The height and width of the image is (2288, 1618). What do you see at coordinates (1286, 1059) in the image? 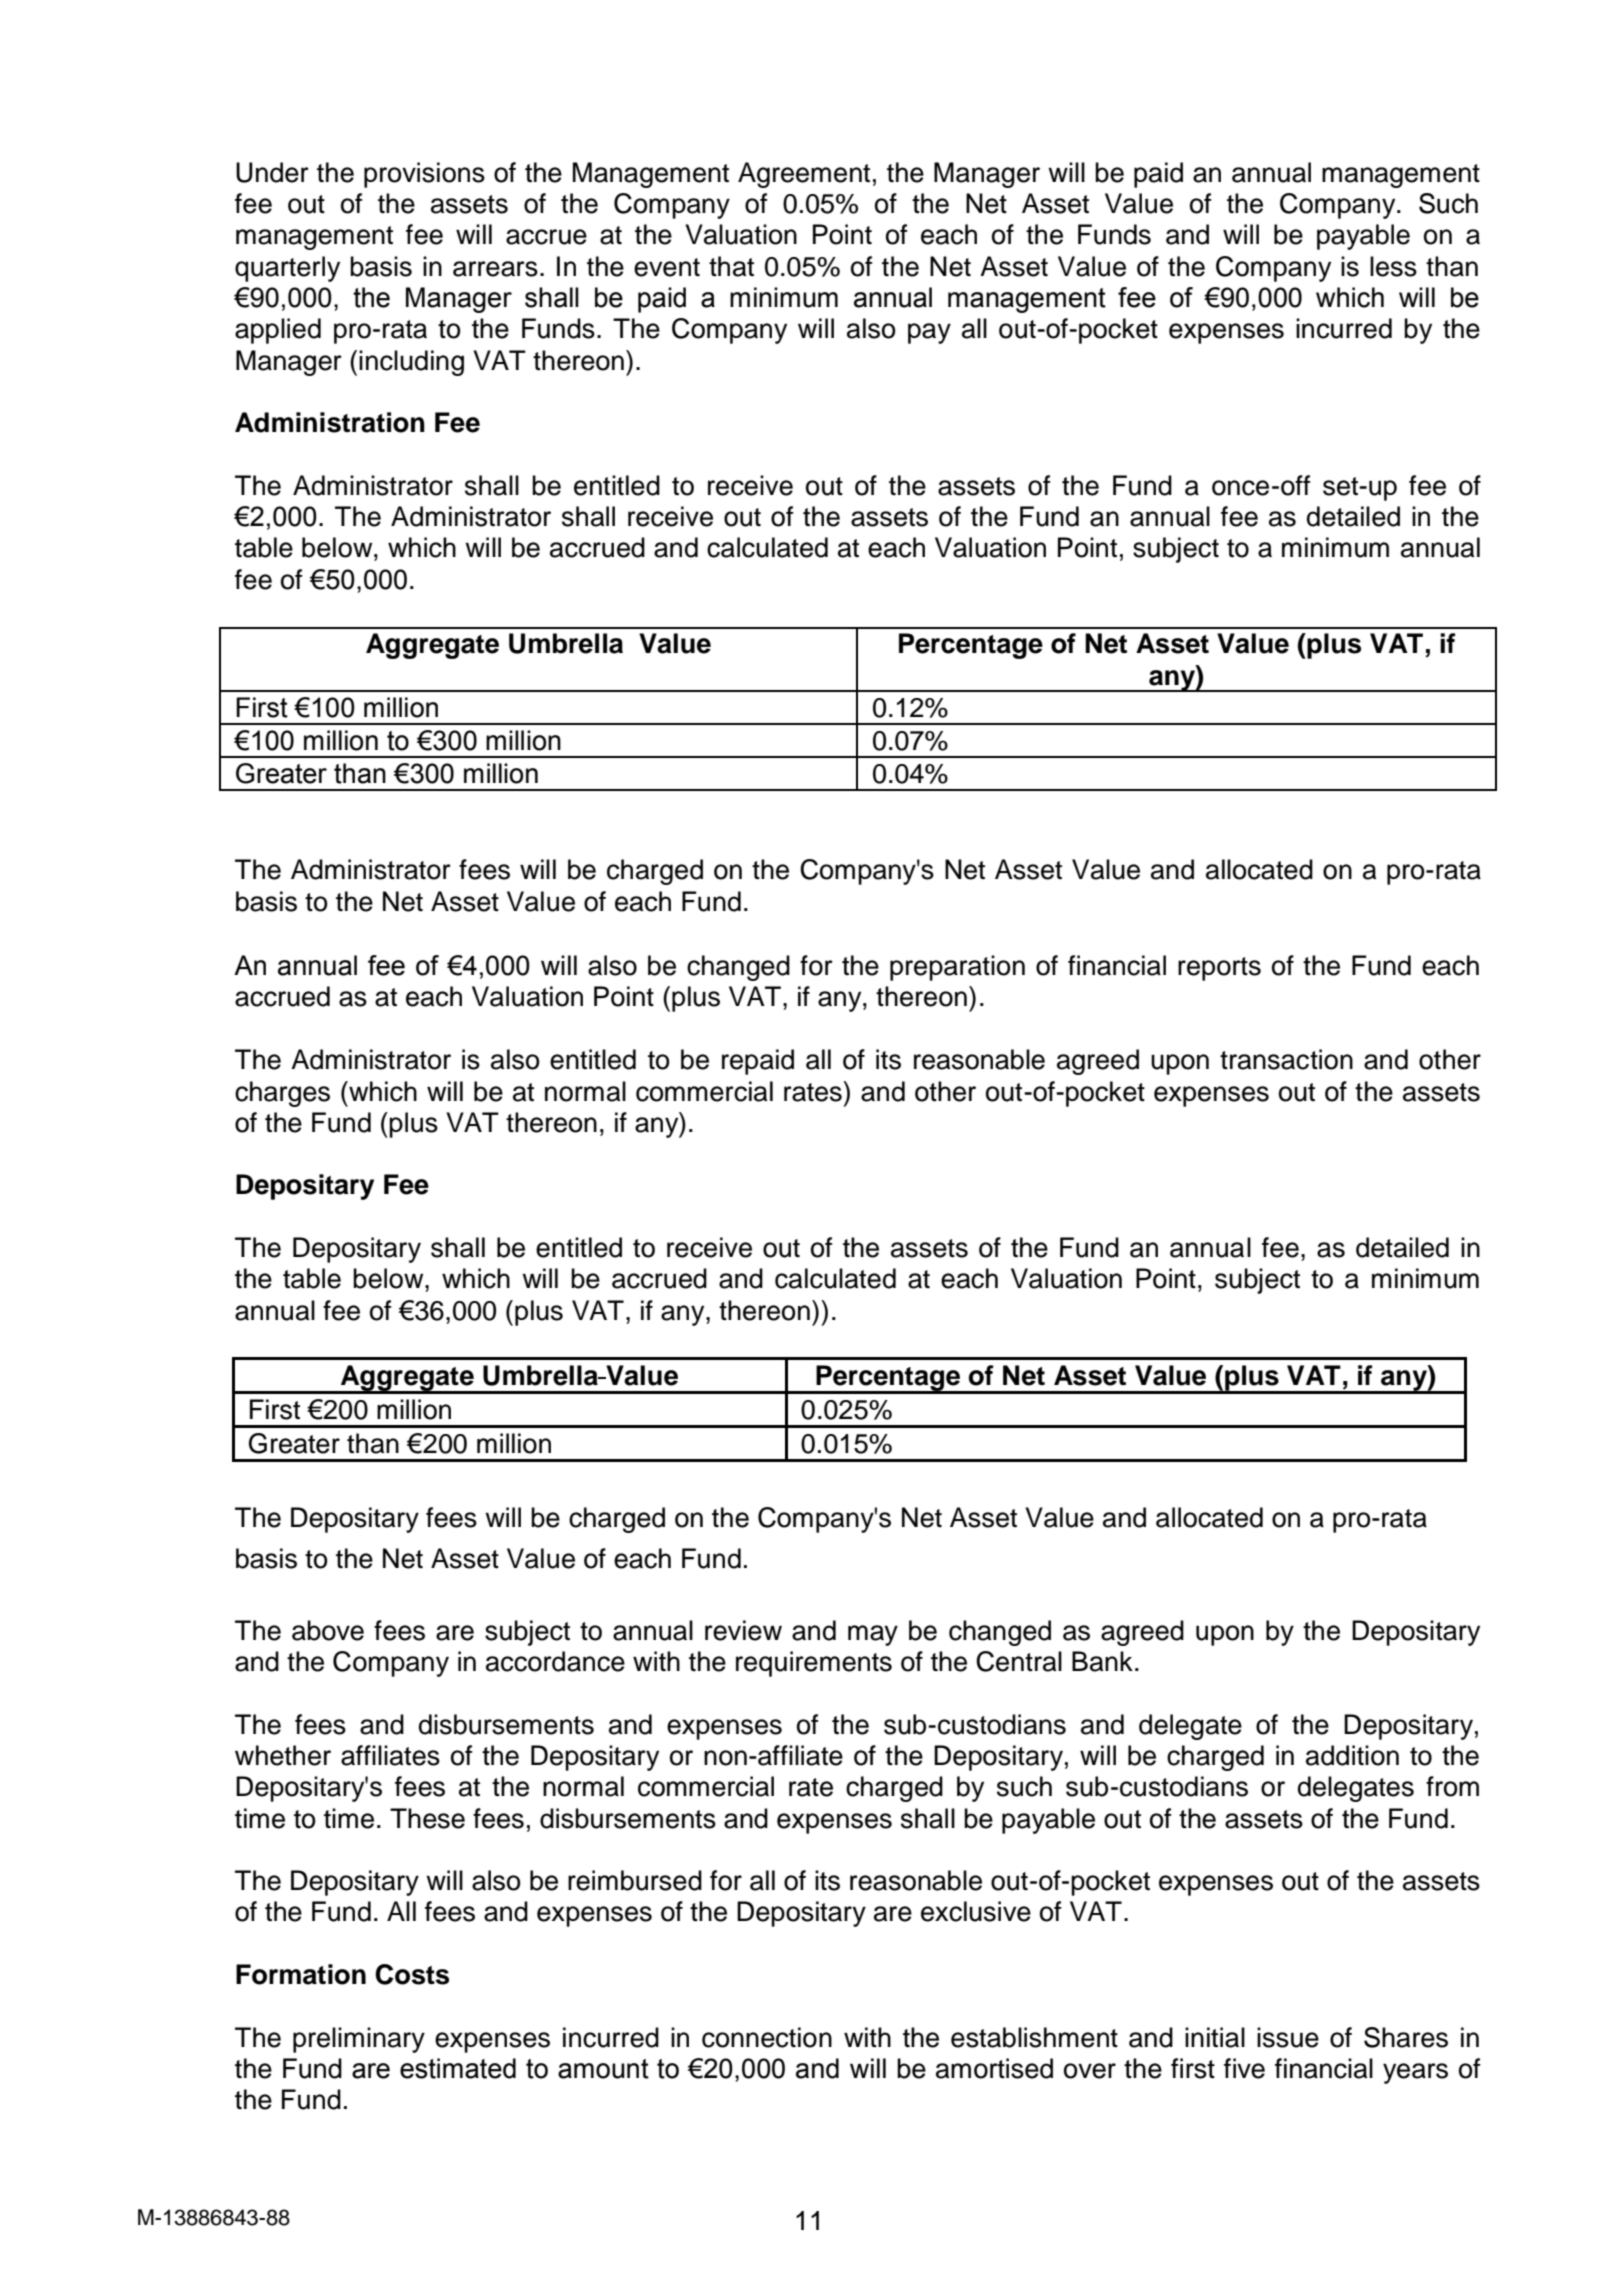
I see `transaction` at bounding box center [1286, 1059].
